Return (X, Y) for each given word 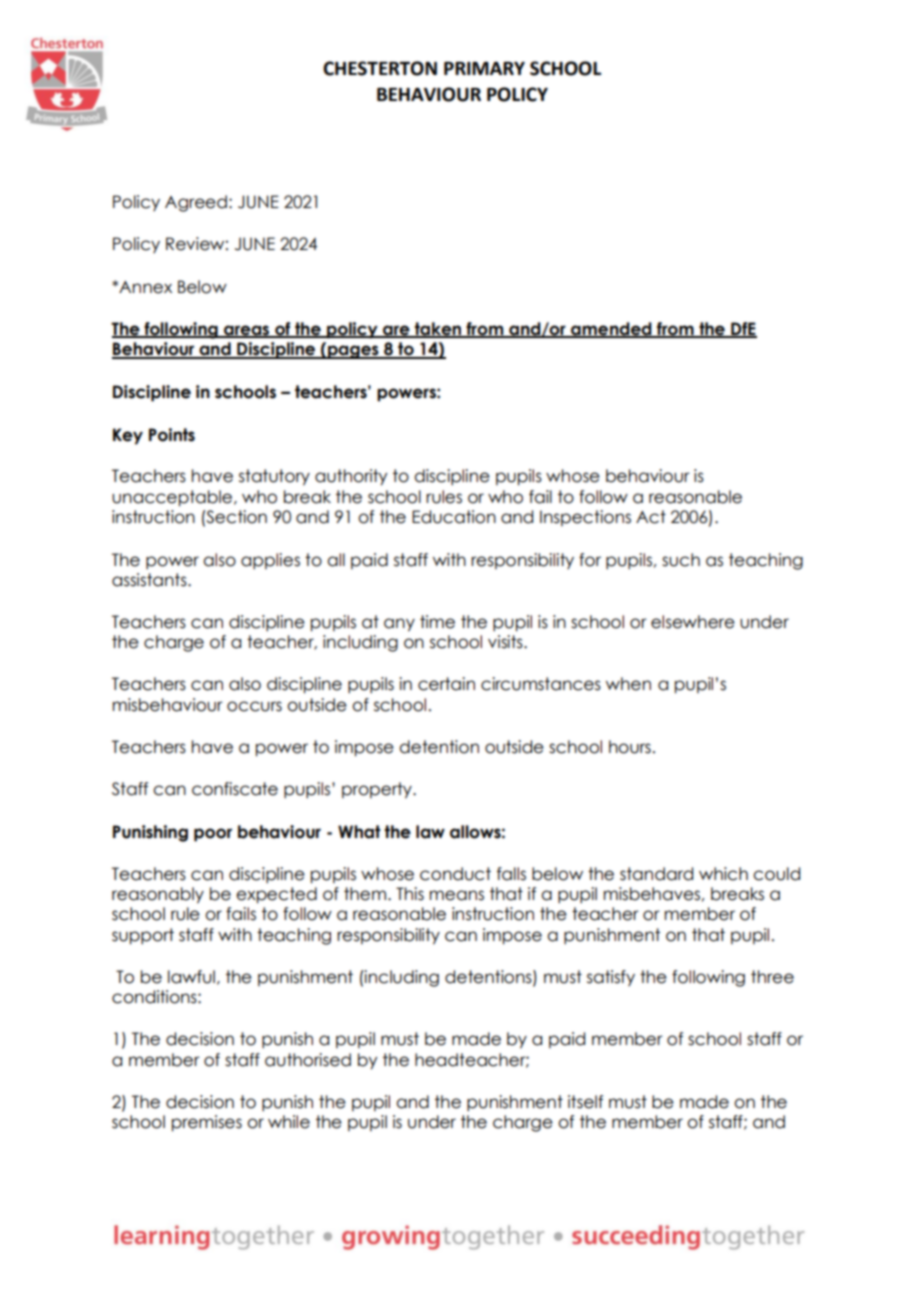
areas (247, 331)
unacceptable (173, 498)
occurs (254, 706)
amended (611, 329)
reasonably (158, 895)
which (723, 874)
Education (454, 517)
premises (207, 1123)
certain (446, 684)
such (681, 560)
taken (438, 329)
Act (651, 517)
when (628, 684)
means (457, 895)
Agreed (196, 203)
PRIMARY (484, 68)
